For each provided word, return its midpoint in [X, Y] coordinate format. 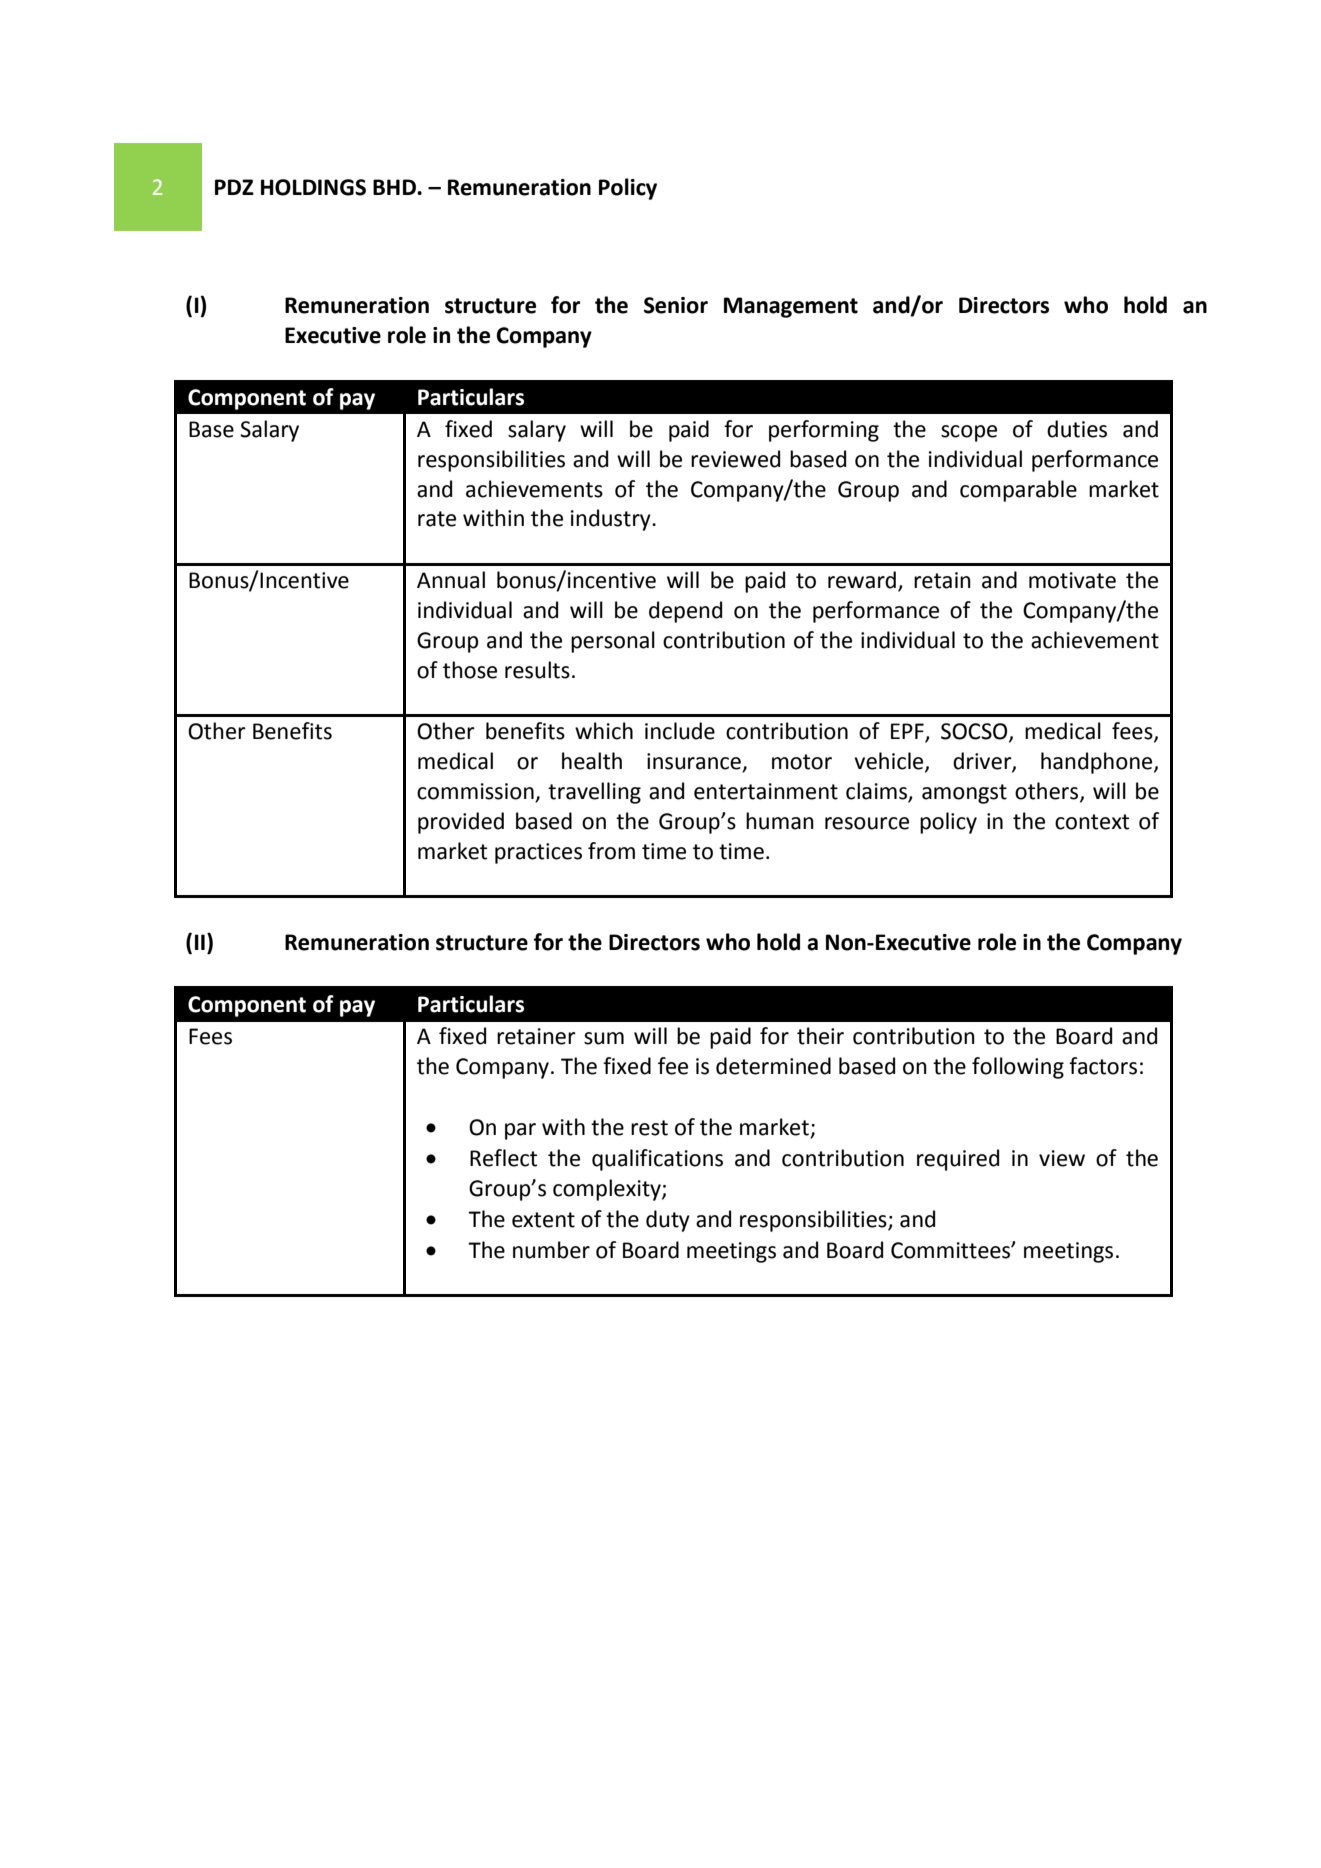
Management [791, 307]
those [470, 670]
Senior [676, 305]
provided [461, 823]
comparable [1018, 491]
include [680, 731]
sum [604, 1038]
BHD [395, 187]
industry [612, 520]
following [1018, 1068]
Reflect [503, 1158]
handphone [1098, 763]
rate [437, 519]
